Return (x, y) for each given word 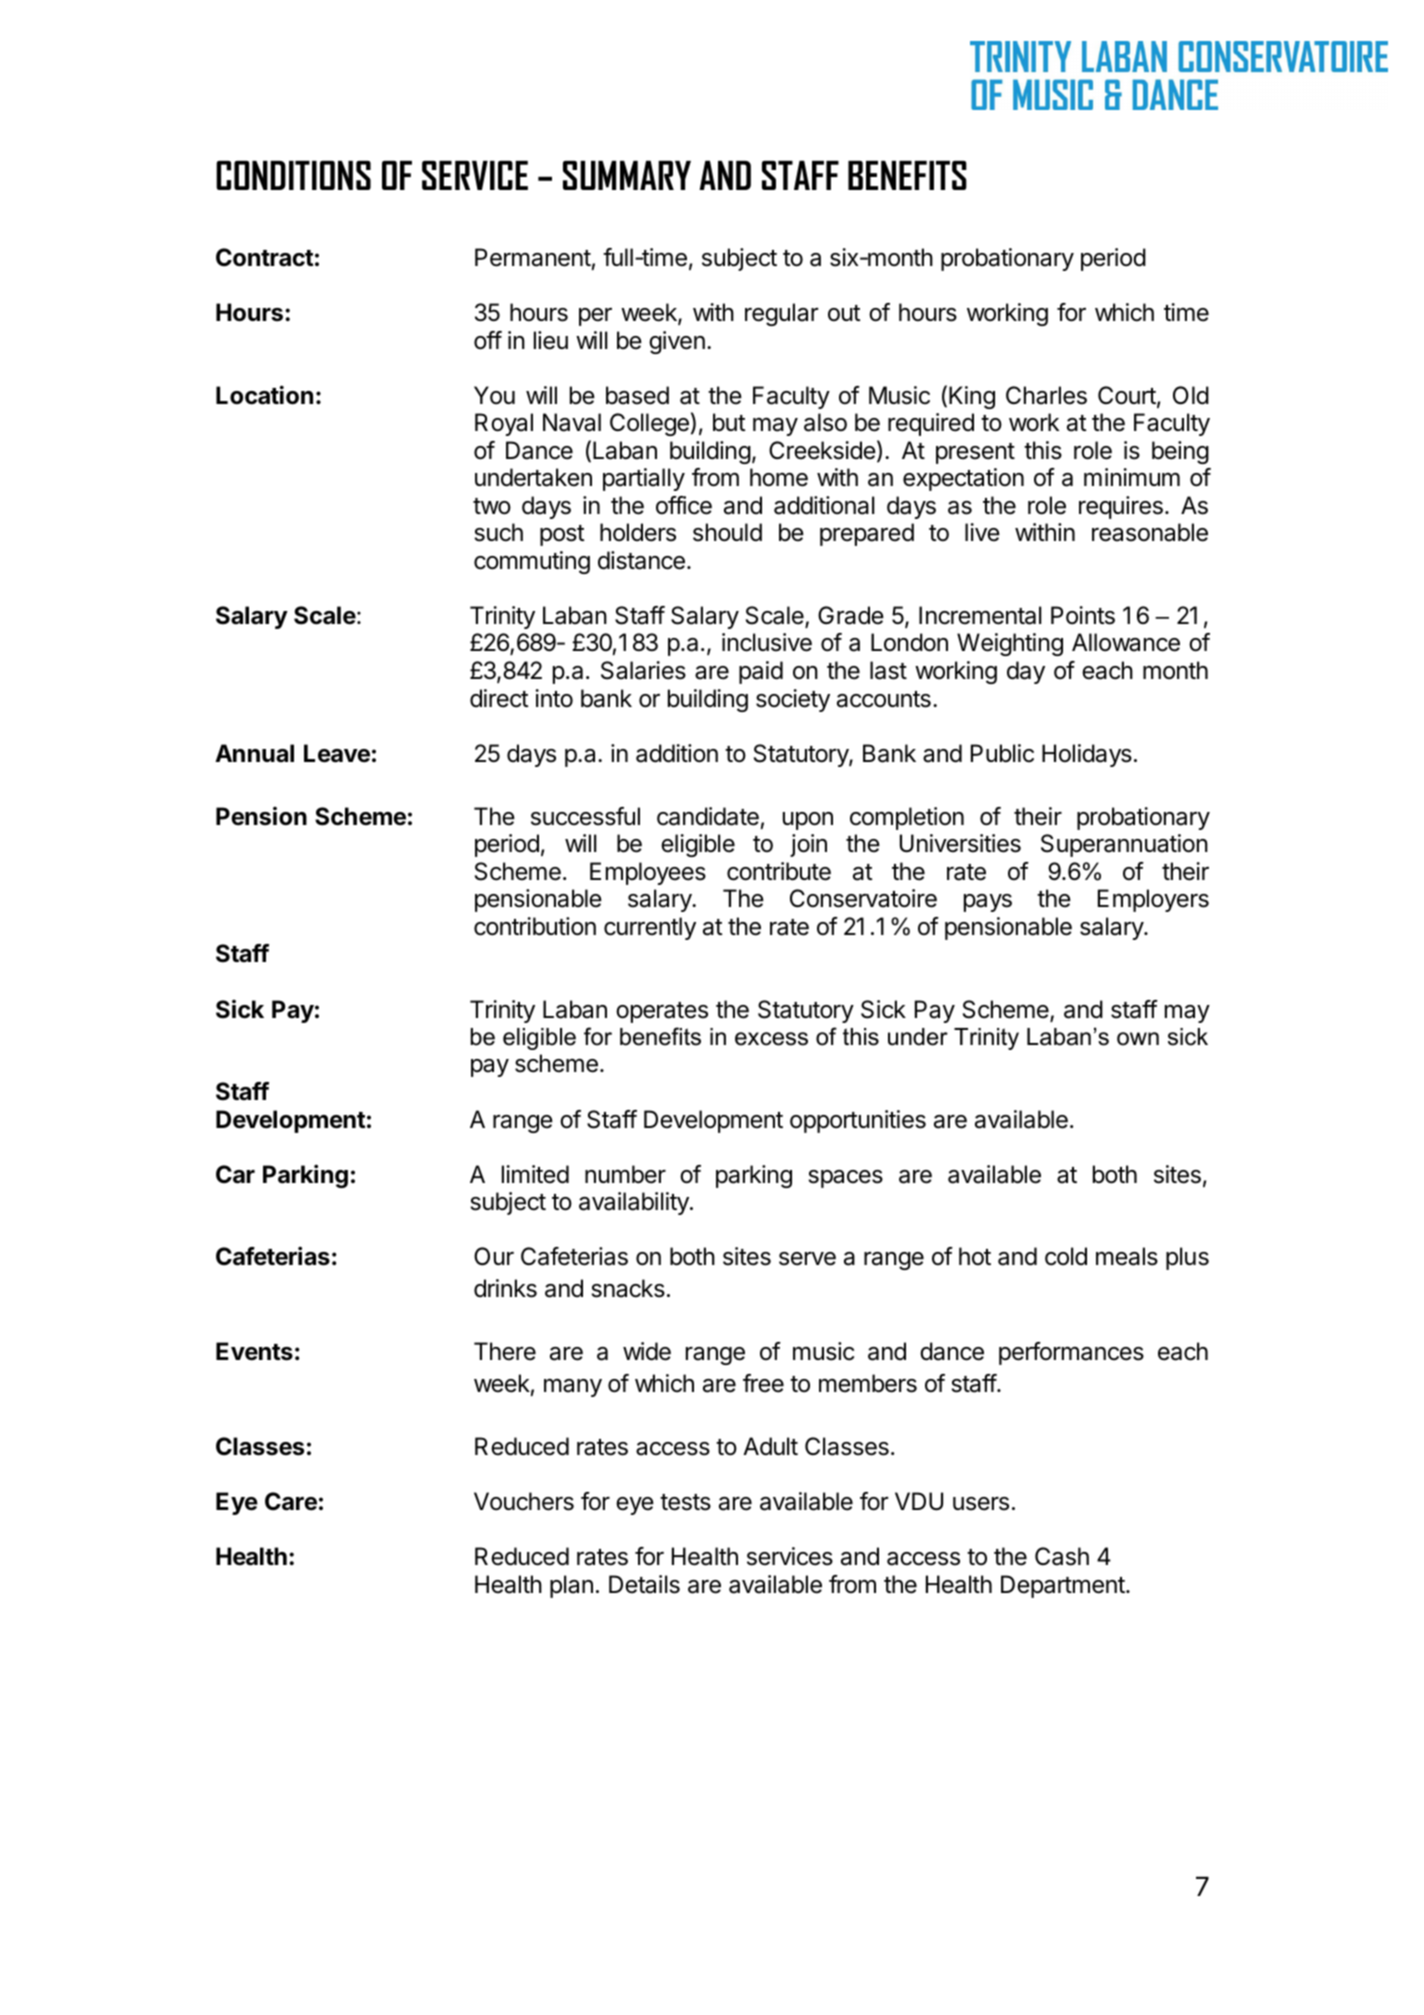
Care (291, 1501)
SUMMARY (627, 175)
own (1138, 1039)
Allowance (1126, 642)
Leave (337, 753)
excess (771, 1039)
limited (535, 1174)
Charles (1046, 395)
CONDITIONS (293, 175)
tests (685, 1502)
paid (761, 672)
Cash (1062, 1556)
